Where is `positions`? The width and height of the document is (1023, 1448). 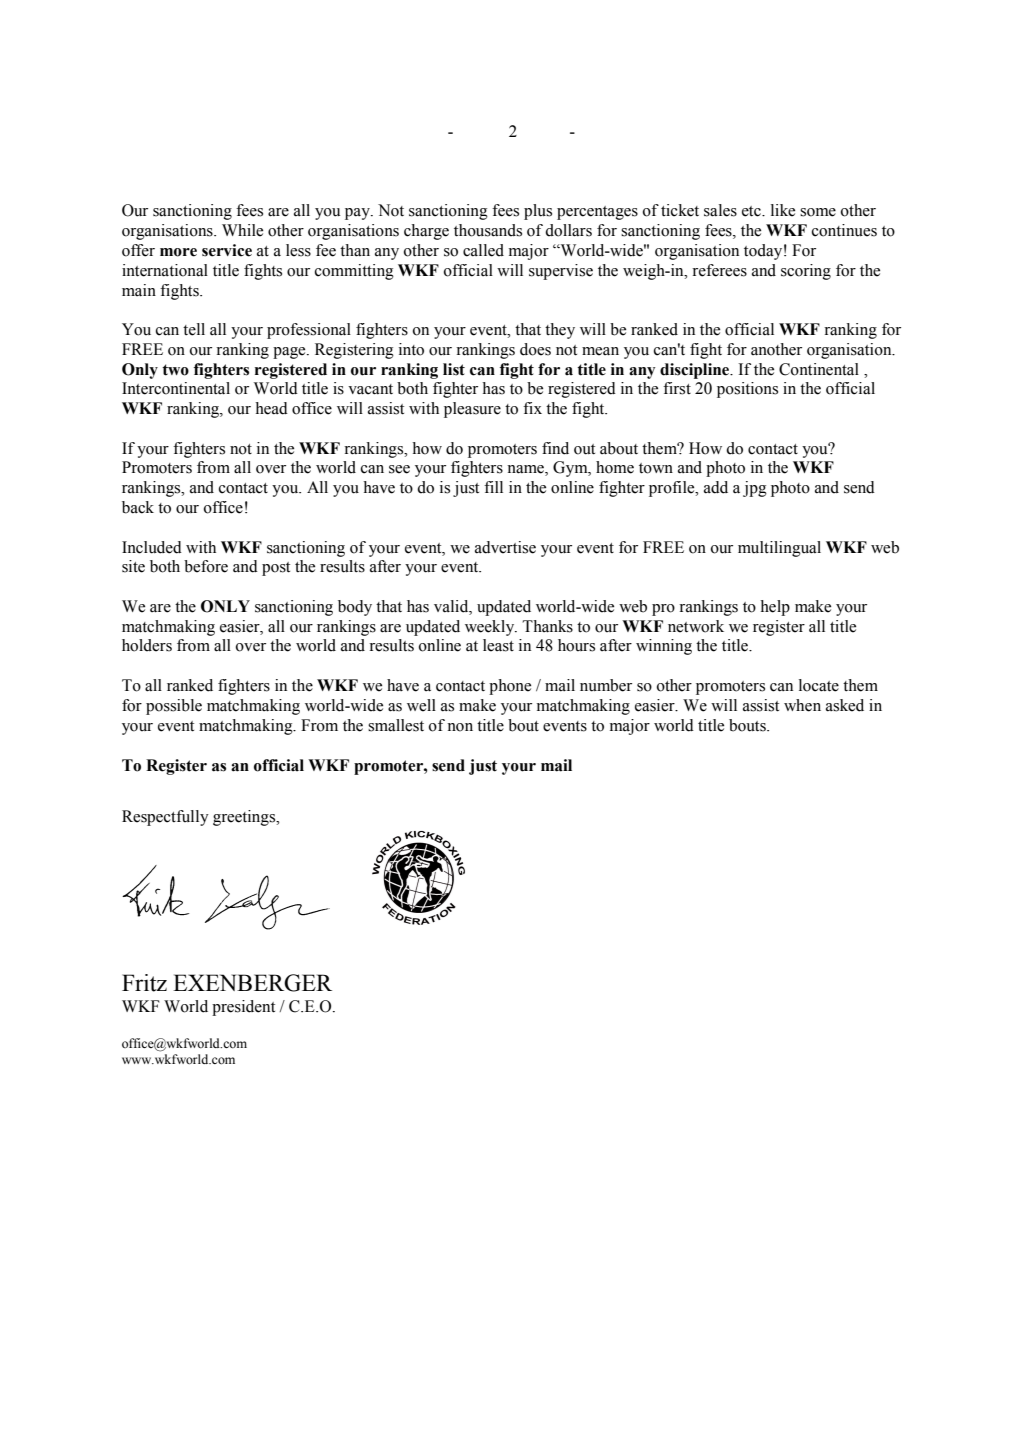 positions is located at coordinates (747, 390).
